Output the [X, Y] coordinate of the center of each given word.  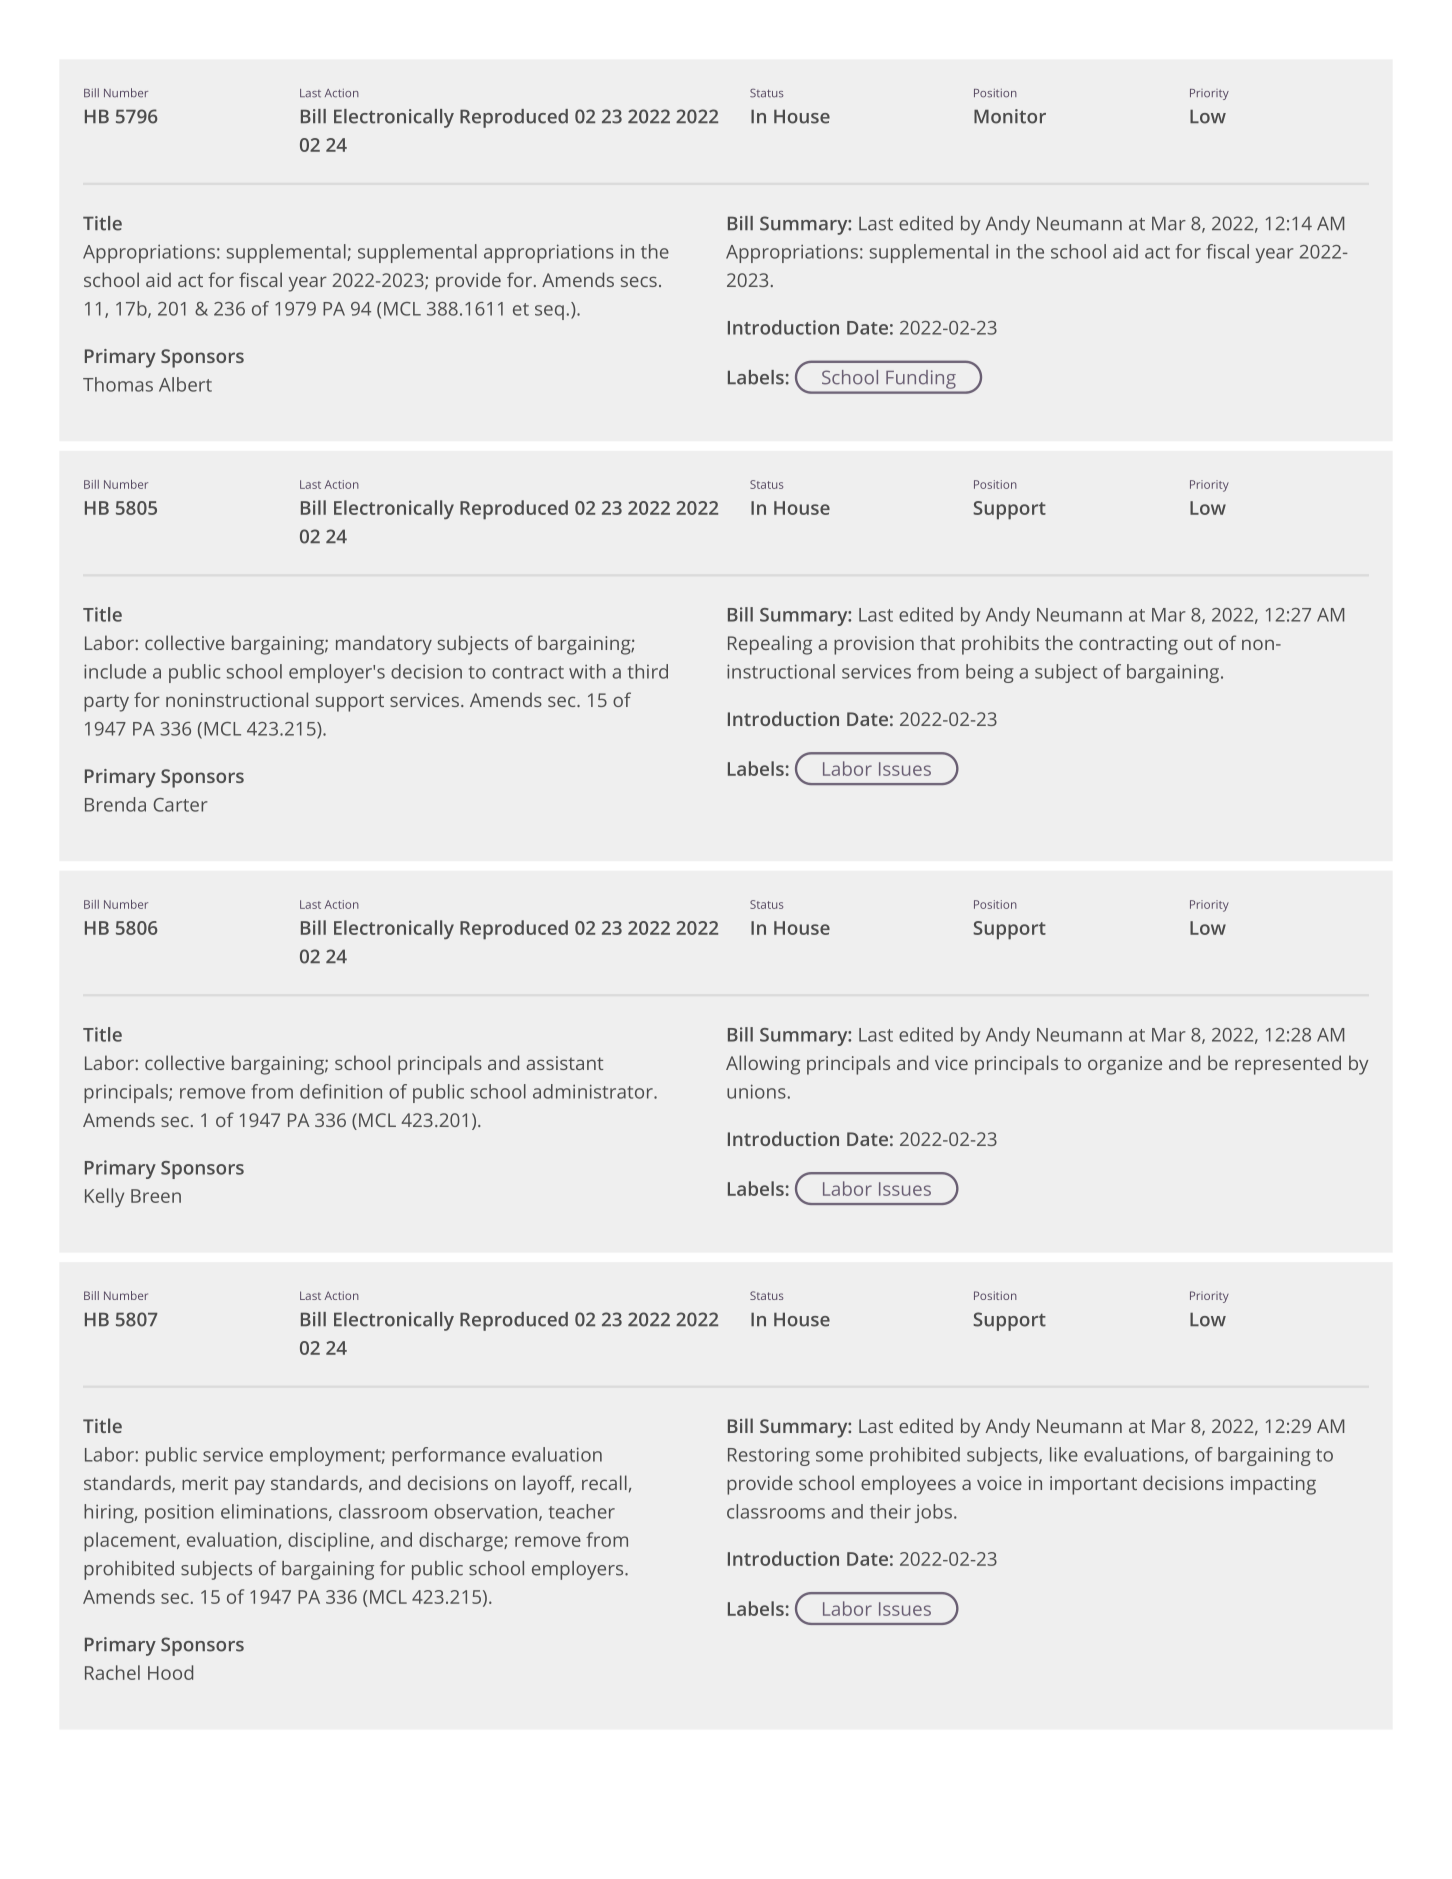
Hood [170, 1672]
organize [1125, 1065]
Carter [180, 805]
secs [639, 281]
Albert [185, 384]
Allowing [763, 1065]
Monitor [1010, 116]
